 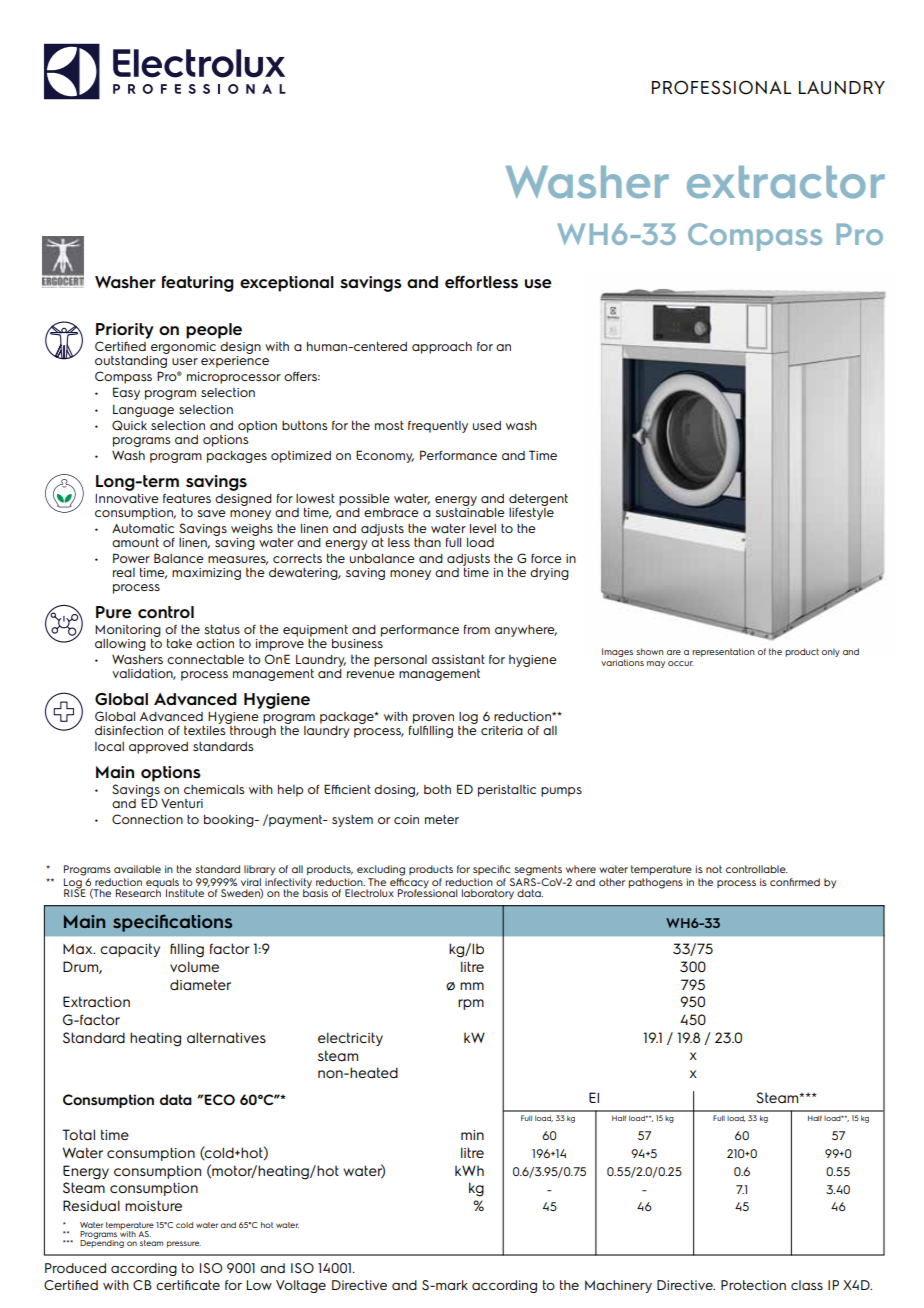 What do you see at coordinates (723, 652) in the screenshot?
I see `representation` at bounding box center [723, 652].
